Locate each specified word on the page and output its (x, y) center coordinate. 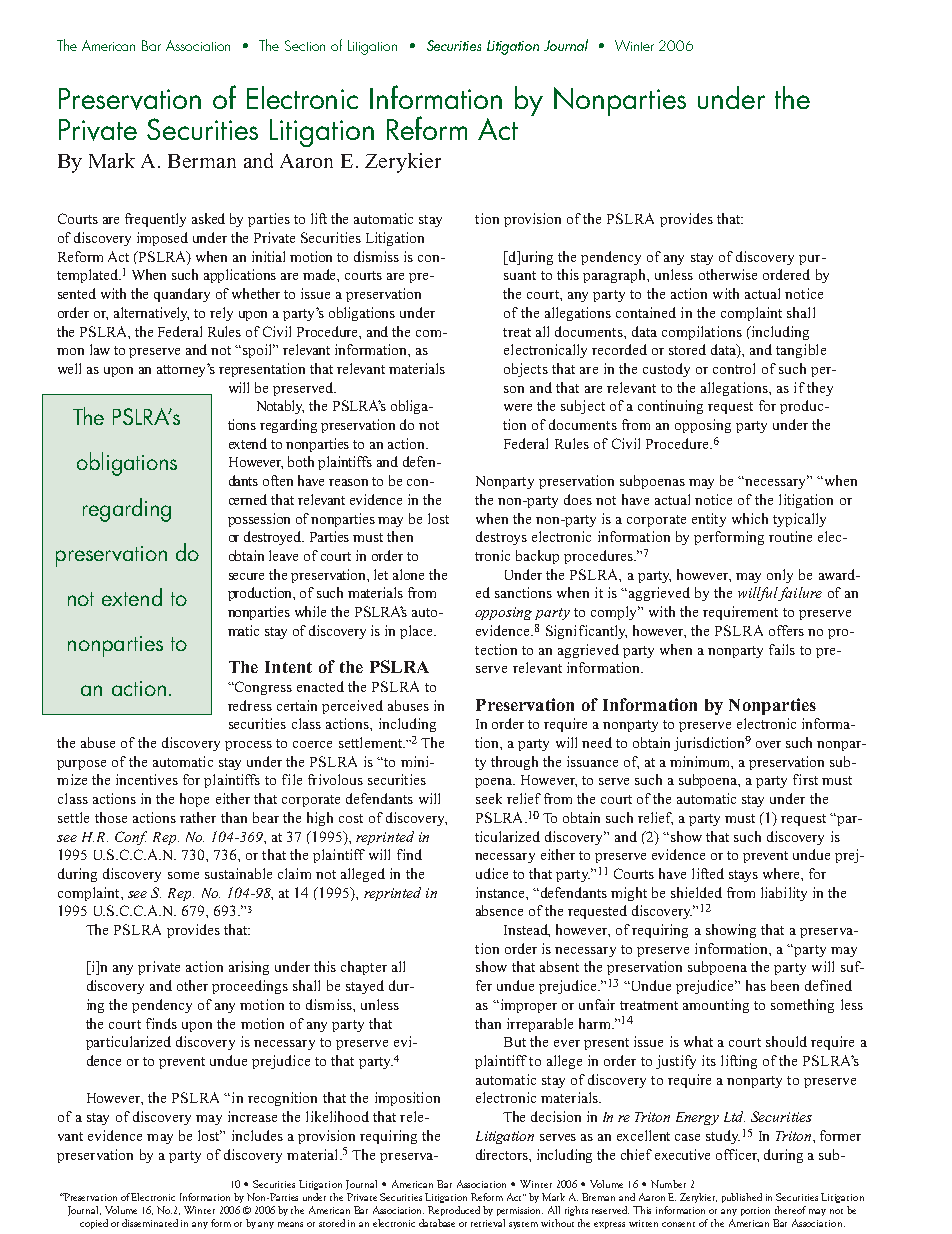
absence (499, 910)
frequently (155, 220)
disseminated (150, 1223)
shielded (696, 892)
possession (259, 520)
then (400, 536)
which (750, 518)
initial (268, 256)
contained (646, 312)
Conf (131, 838)
